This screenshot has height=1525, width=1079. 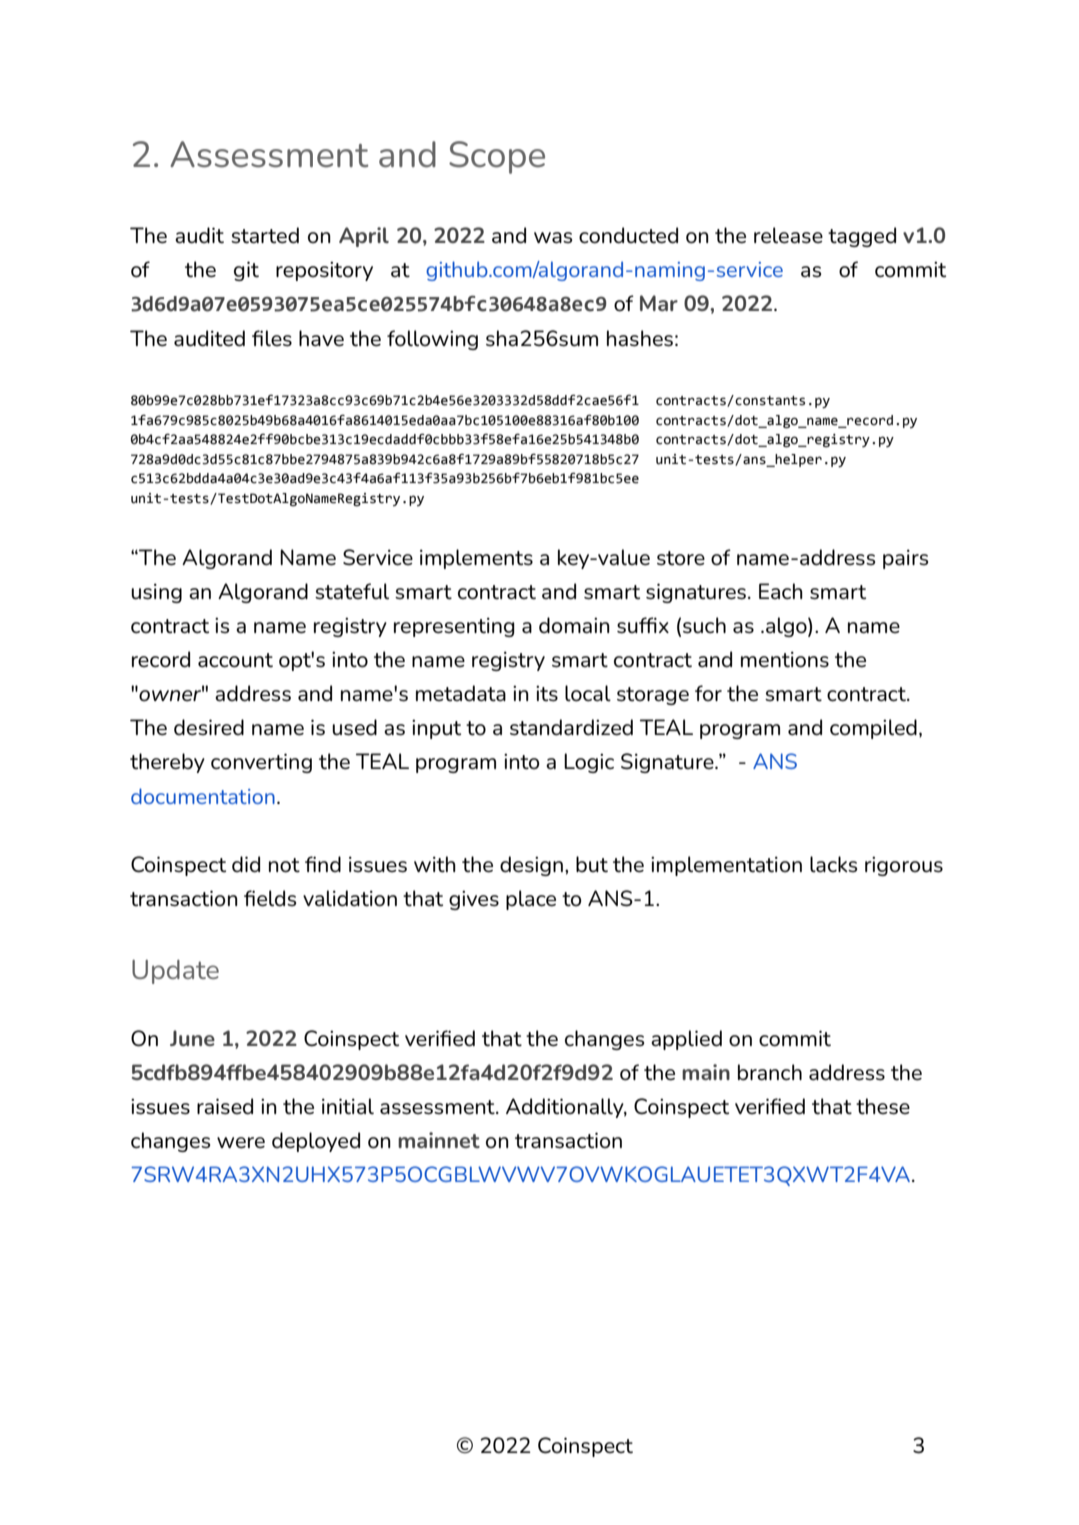 What do you see at coordinates (547, 694) in the screenshot?
I see `its` at bounding box center [547, 694].
